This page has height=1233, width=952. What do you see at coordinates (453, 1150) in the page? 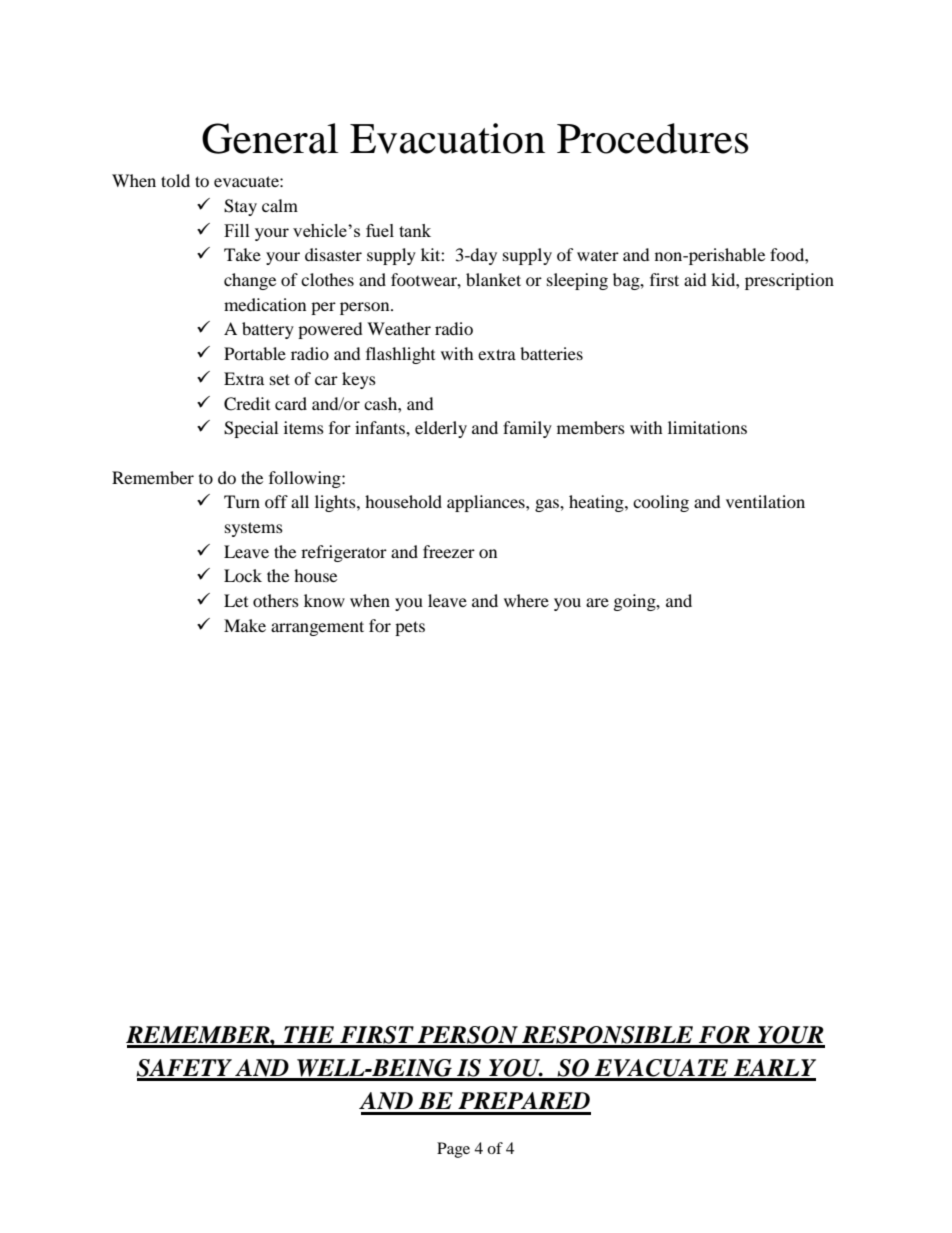
I see `Page` at bounding box center [453, 1150].
